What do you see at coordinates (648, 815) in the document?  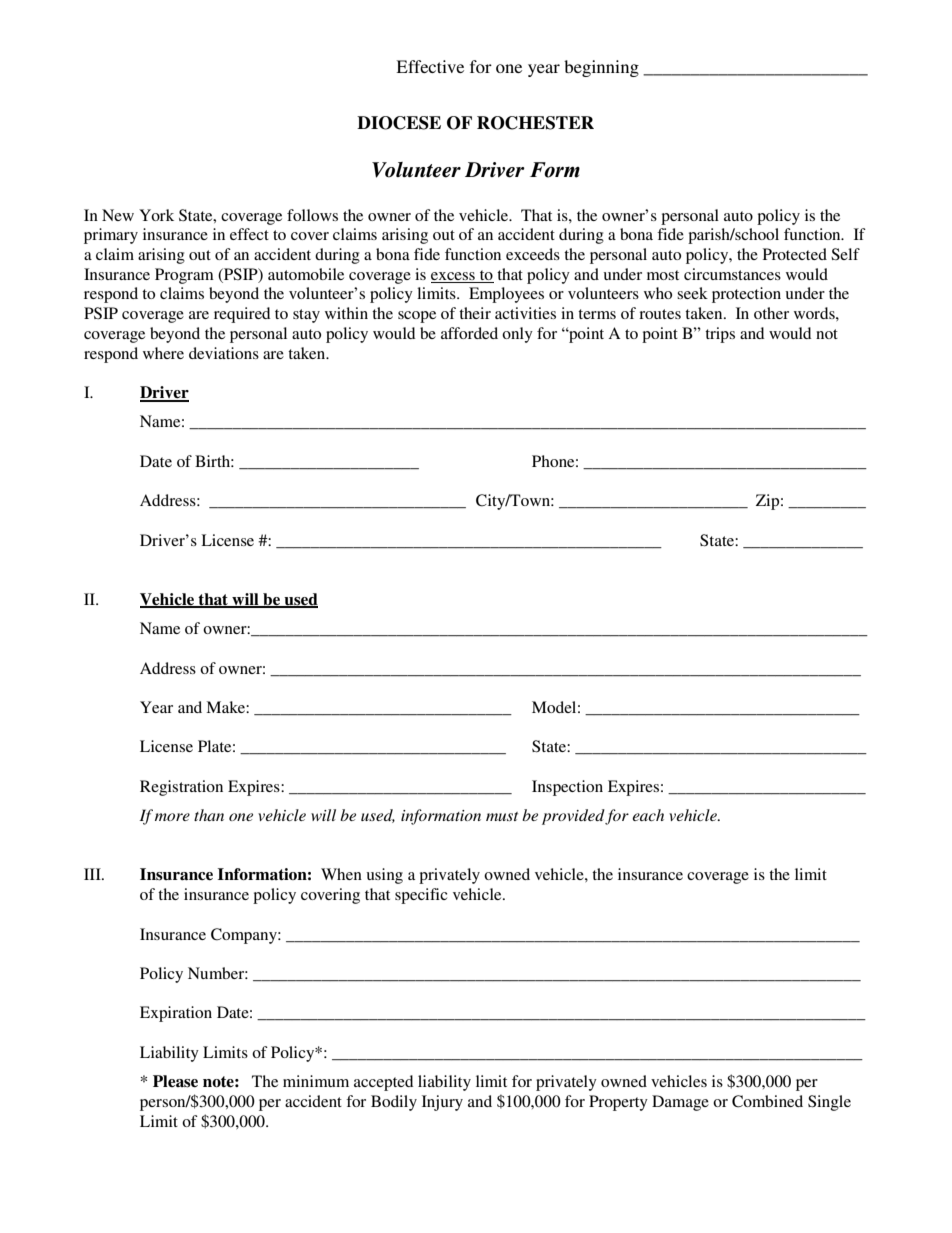 I see `each` at bounding box center [648, 815].
